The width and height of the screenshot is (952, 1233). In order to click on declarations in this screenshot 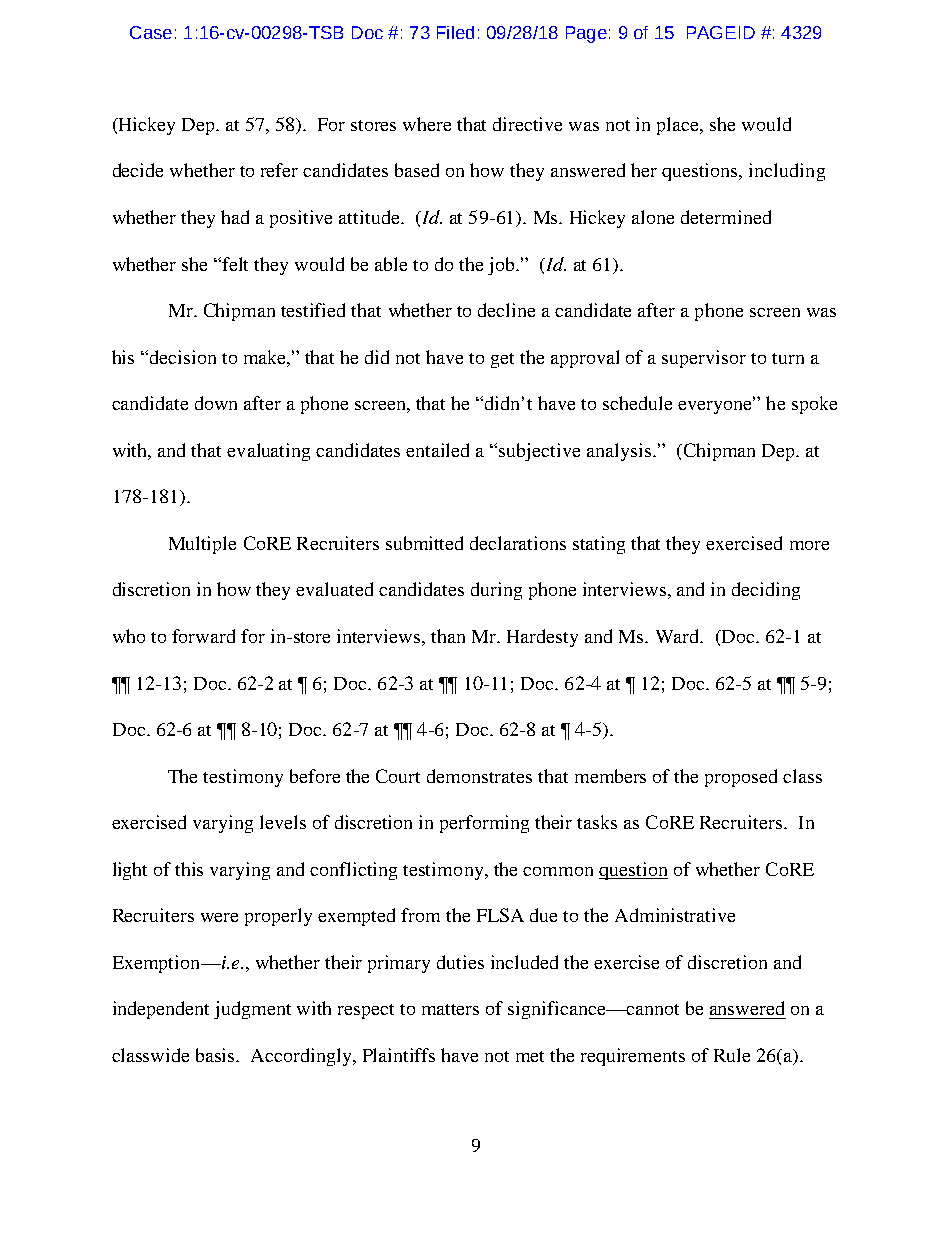, I will do `click(518, 543)`.
